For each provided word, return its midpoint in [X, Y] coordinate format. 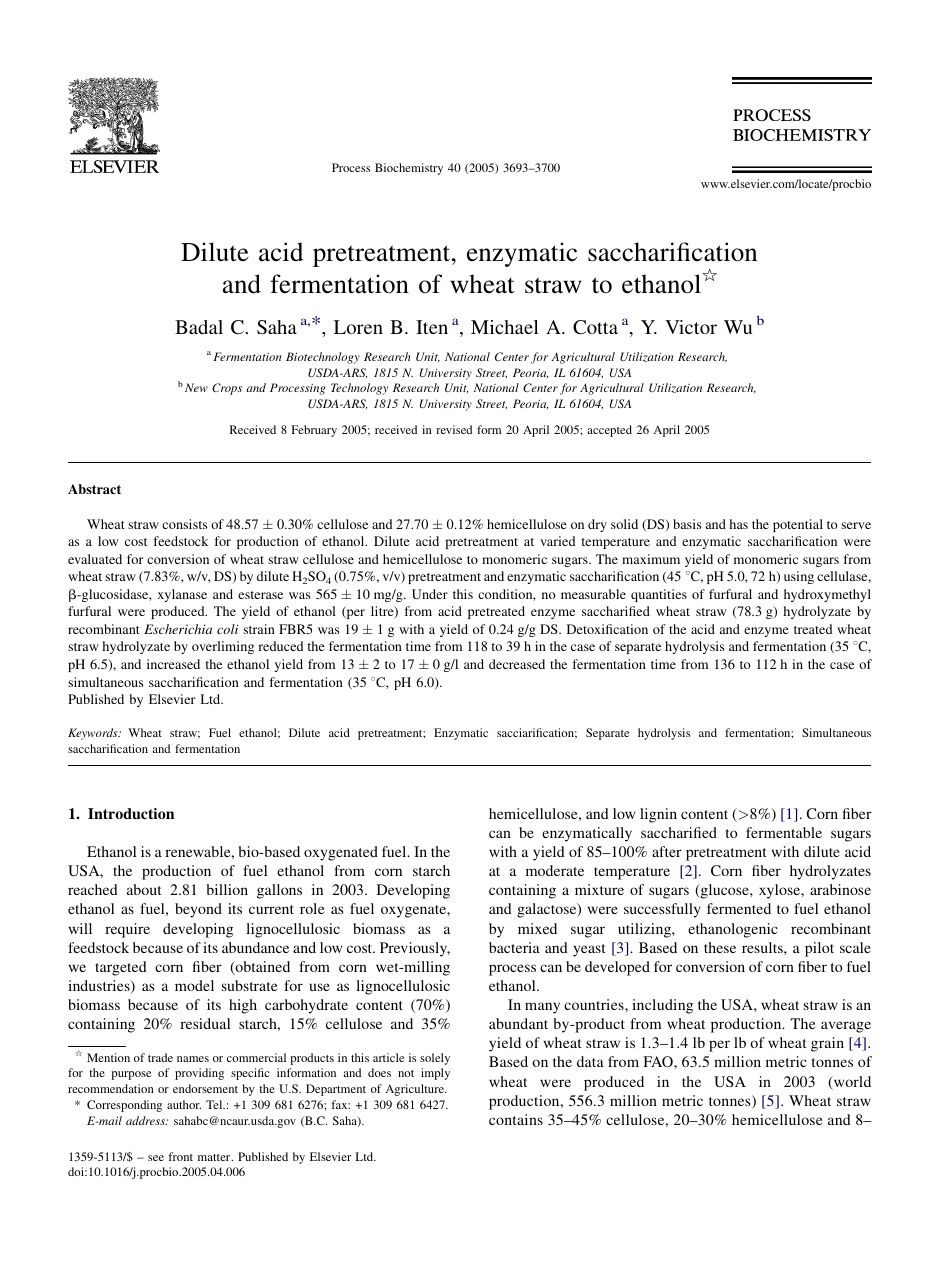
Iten [432, 327]
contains [516, 1119]
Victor [691, 327]
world [851, 1083]
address [146, 1120]
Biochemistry [409, 169]
